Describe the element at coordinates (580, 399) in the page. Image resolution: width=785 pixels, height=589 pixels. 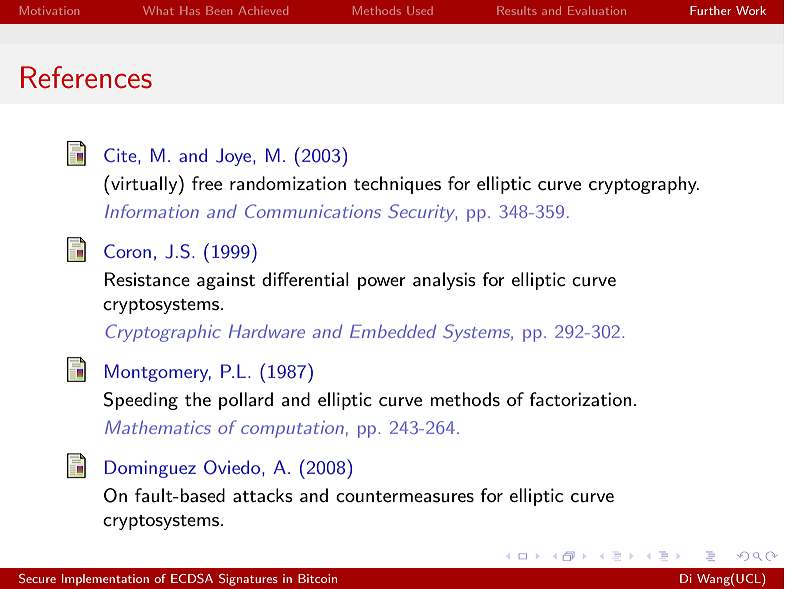
I see `factorization` at that location.
